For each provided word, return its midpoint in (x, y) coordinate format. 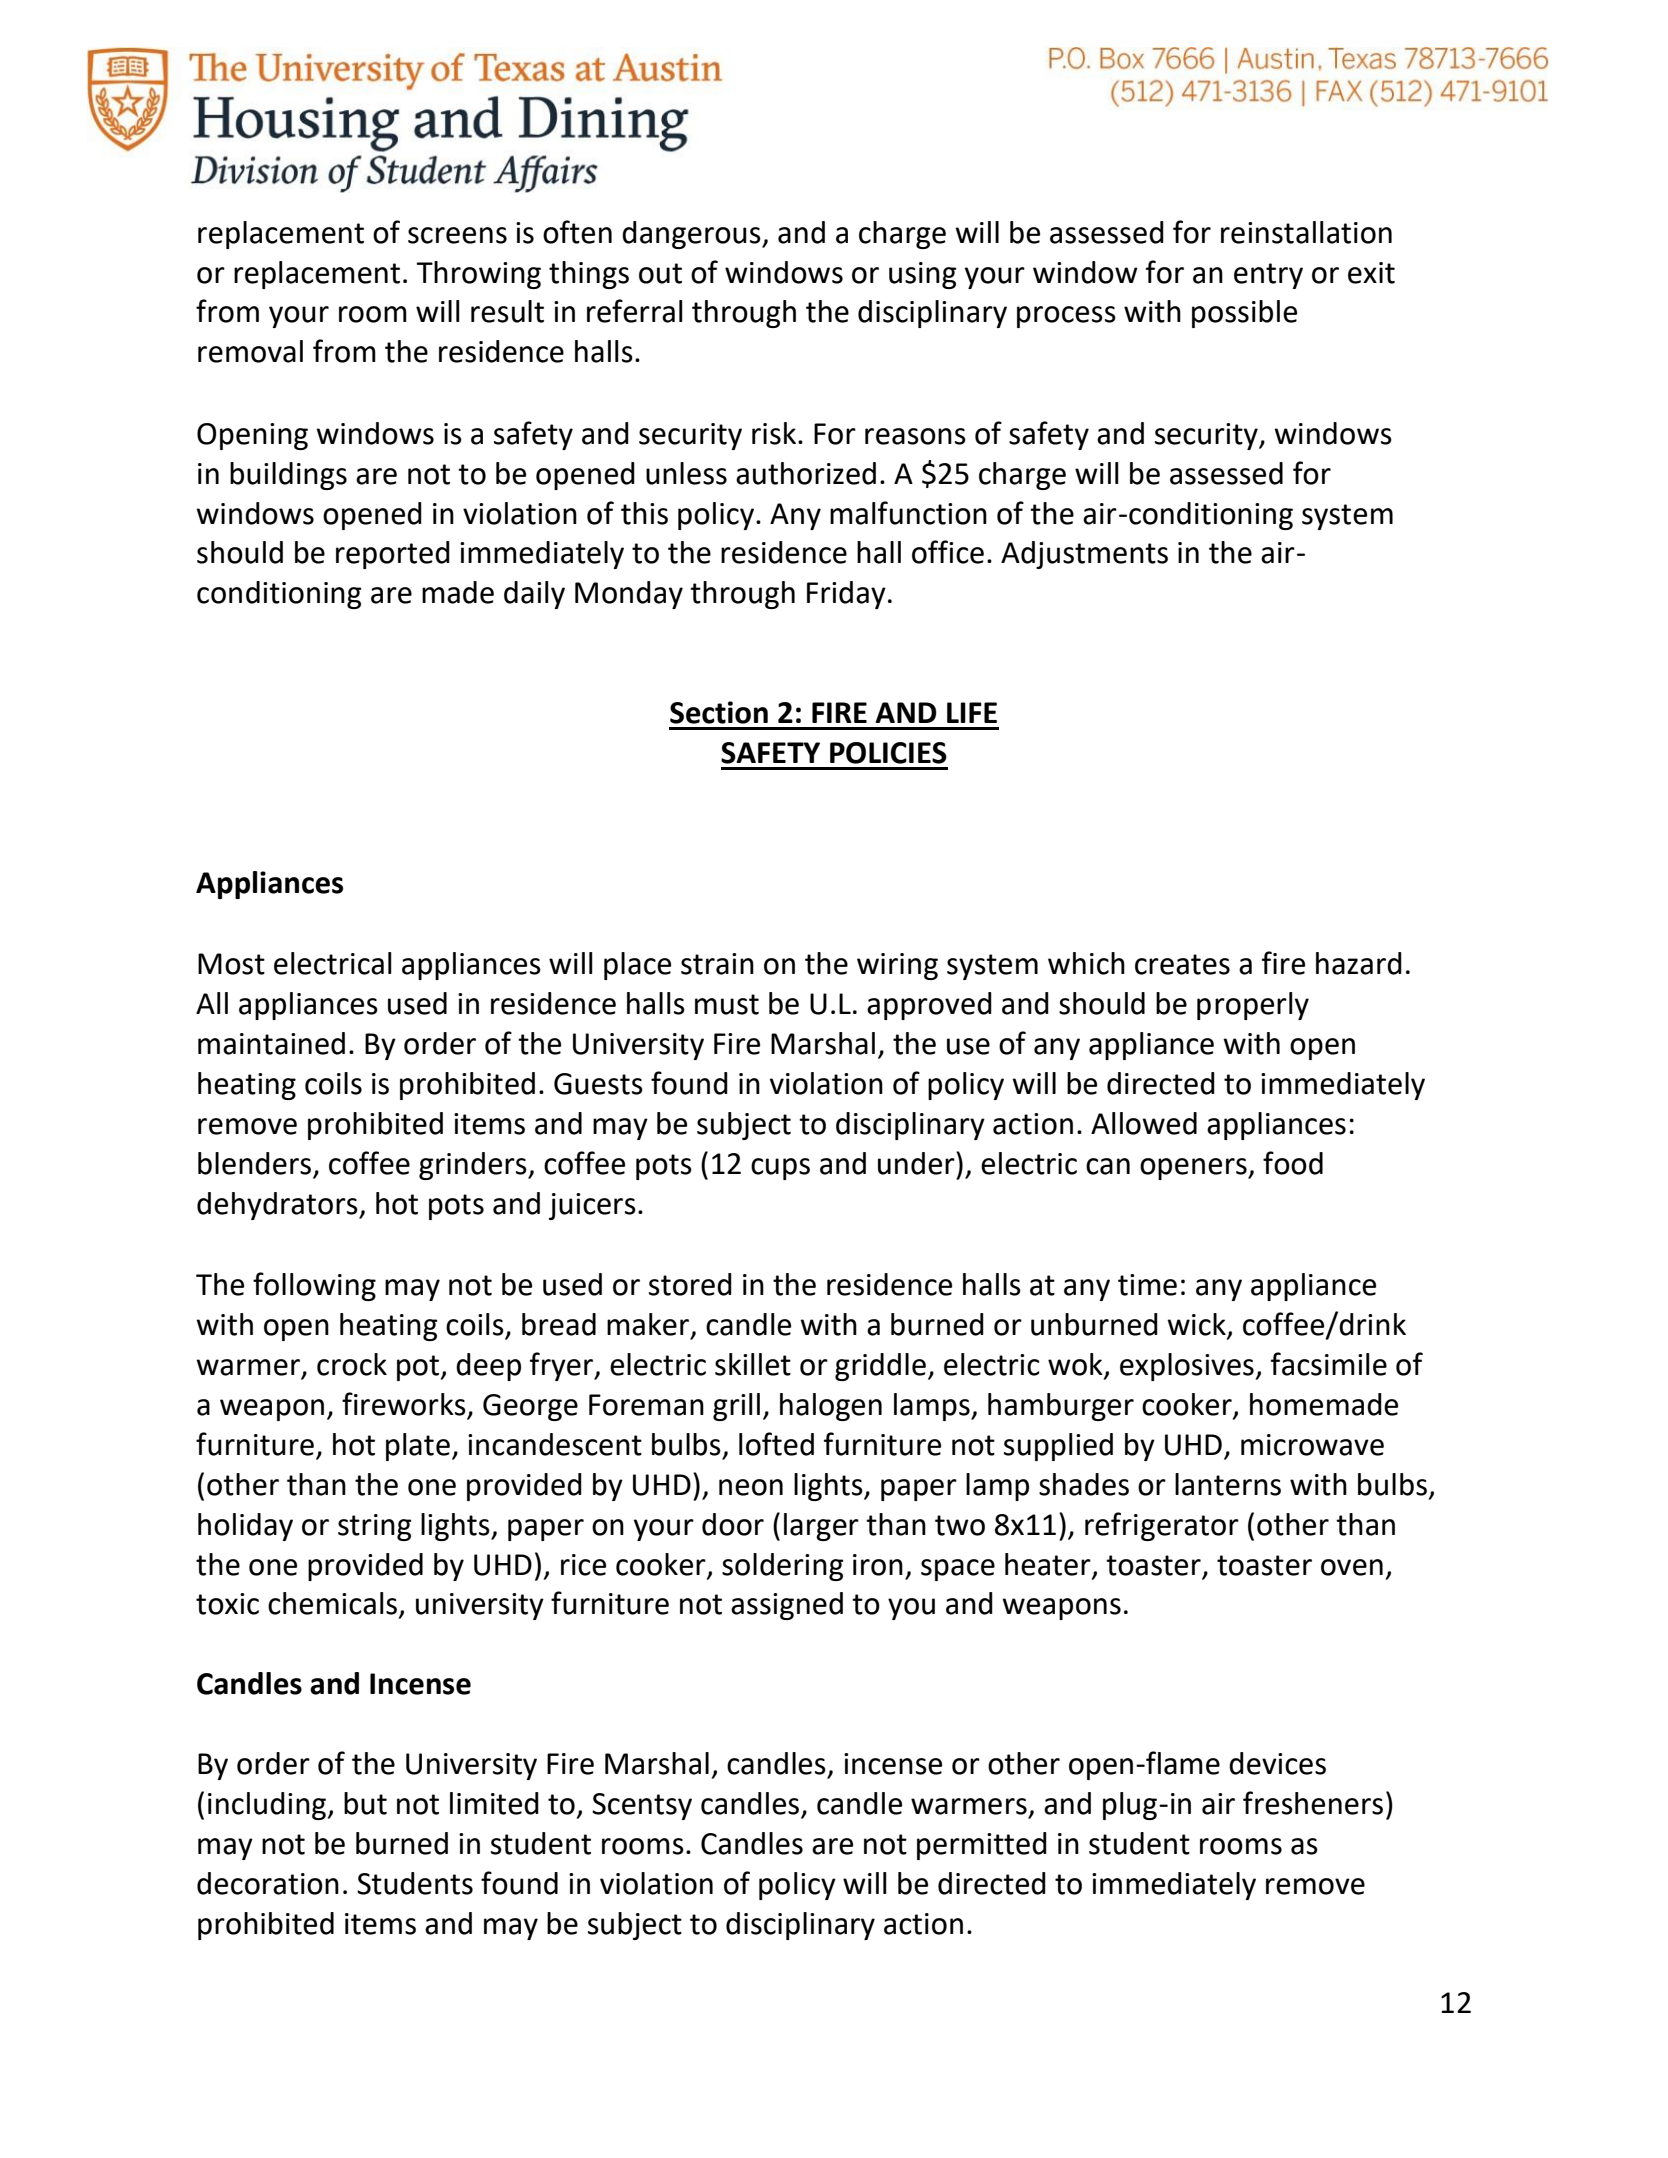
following (314, 1286)
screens (457, 235)
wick (1197, 1325)
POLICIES (888, 753)
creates (1182, 964)
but (365, 1803)
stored (690, 1284)
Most (231, 964)
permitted (982, 1846)
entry (1268, 276)
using (923, 275)
